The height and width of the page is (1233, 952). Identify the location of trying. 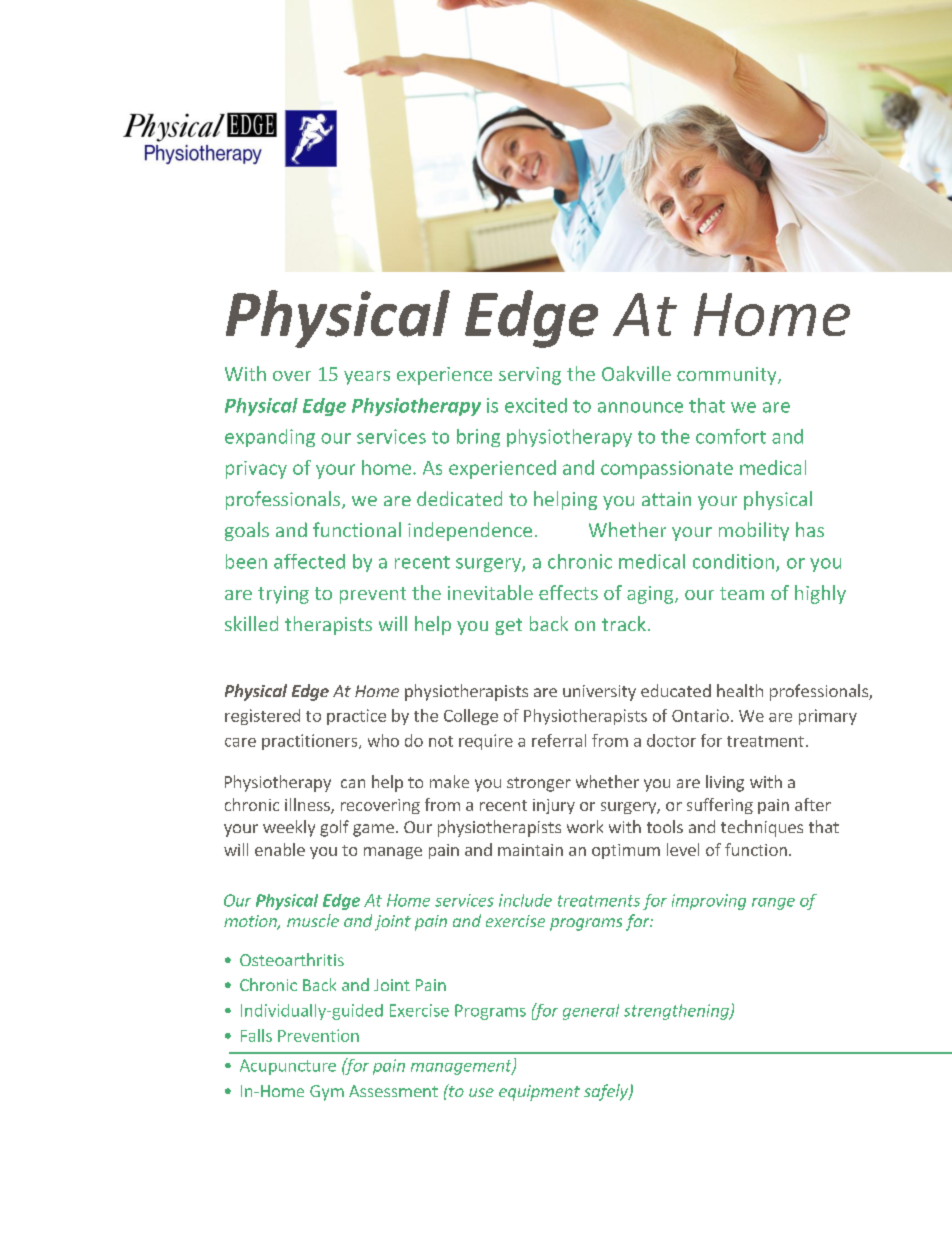
(283, 595).
